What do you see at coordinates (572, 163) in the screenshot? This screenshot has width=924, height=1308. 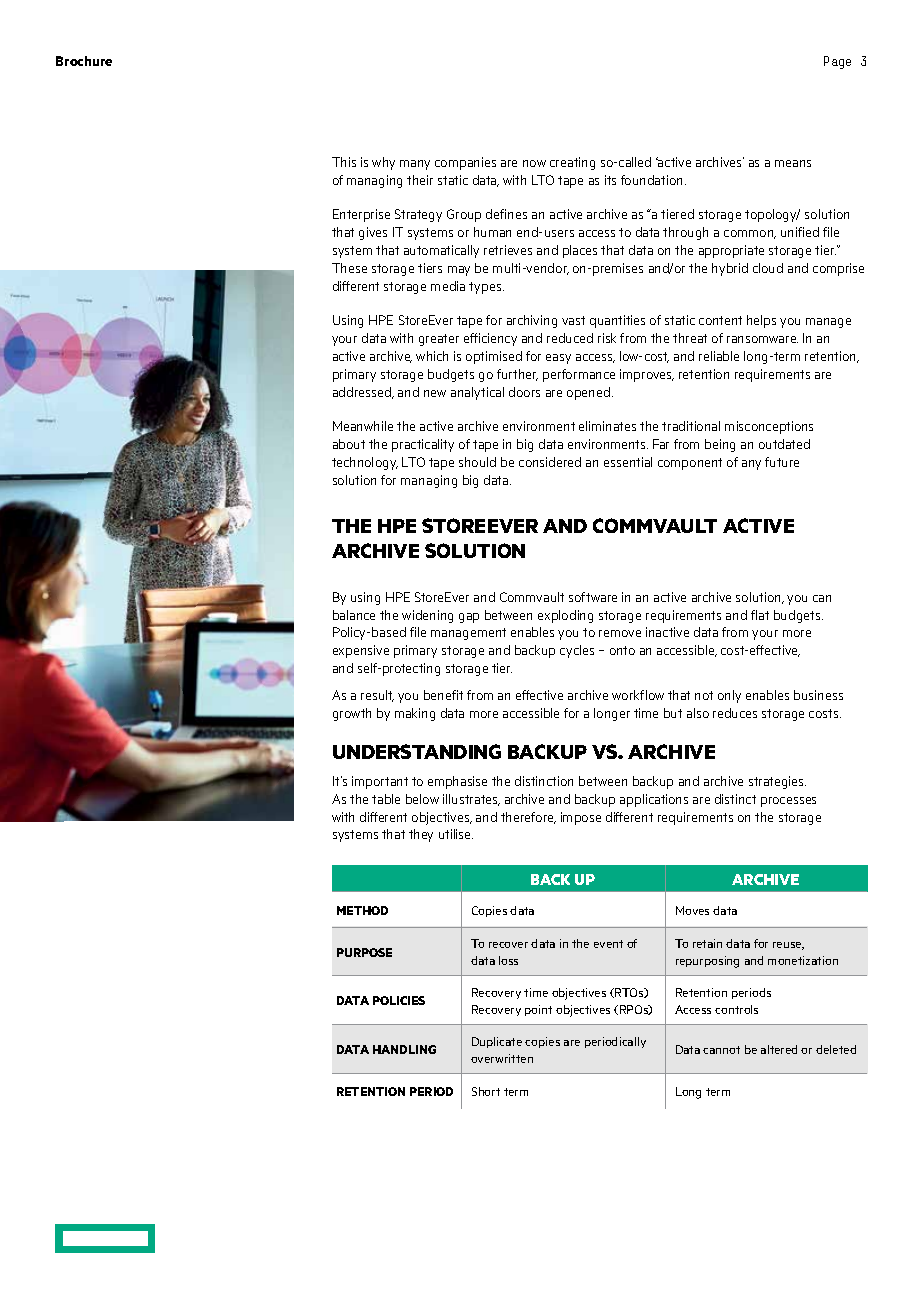 I see `creating` at bounding box center [572, 163].
